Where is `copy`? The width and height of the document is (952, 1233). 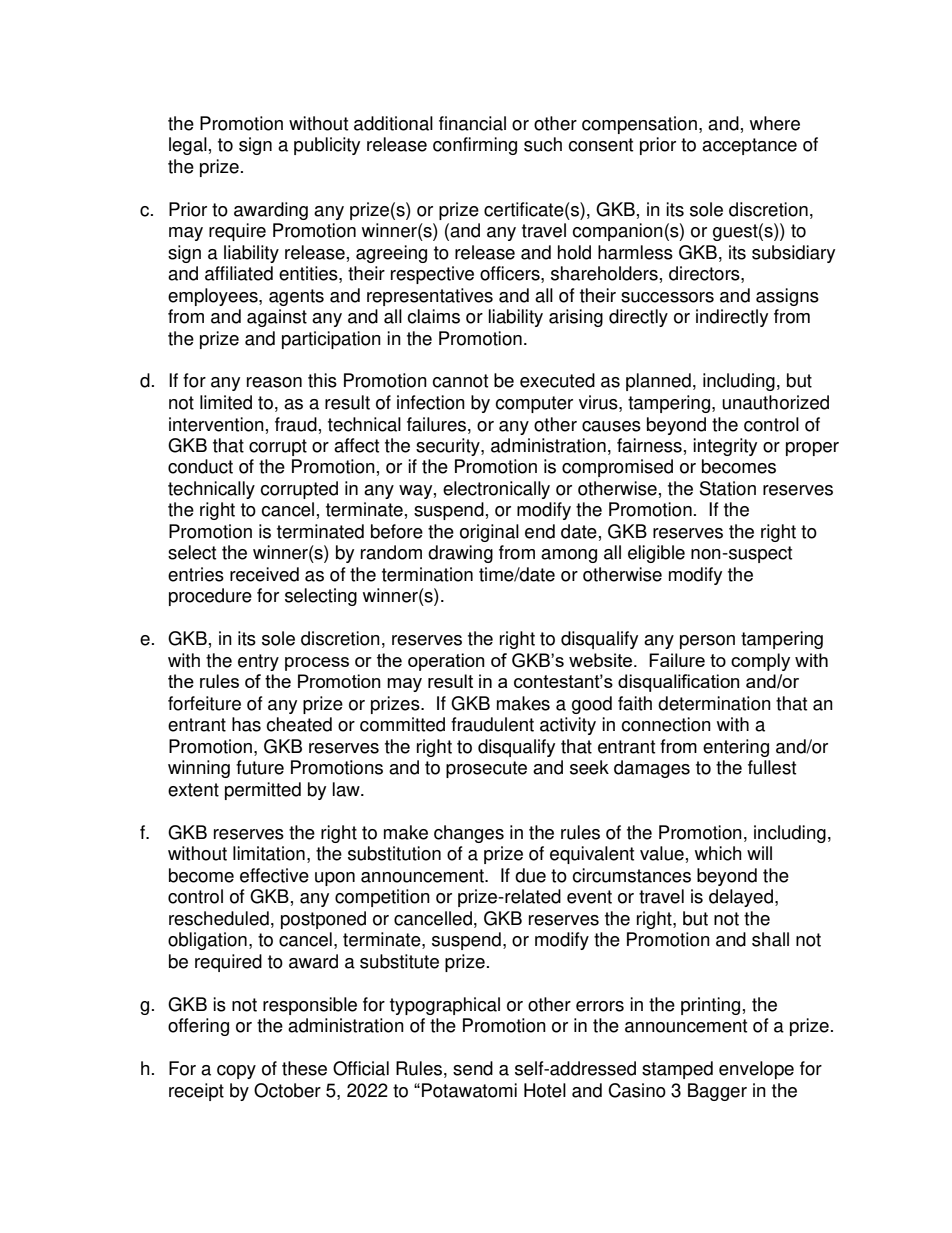
copy is located at coordinates (236, 1072).
